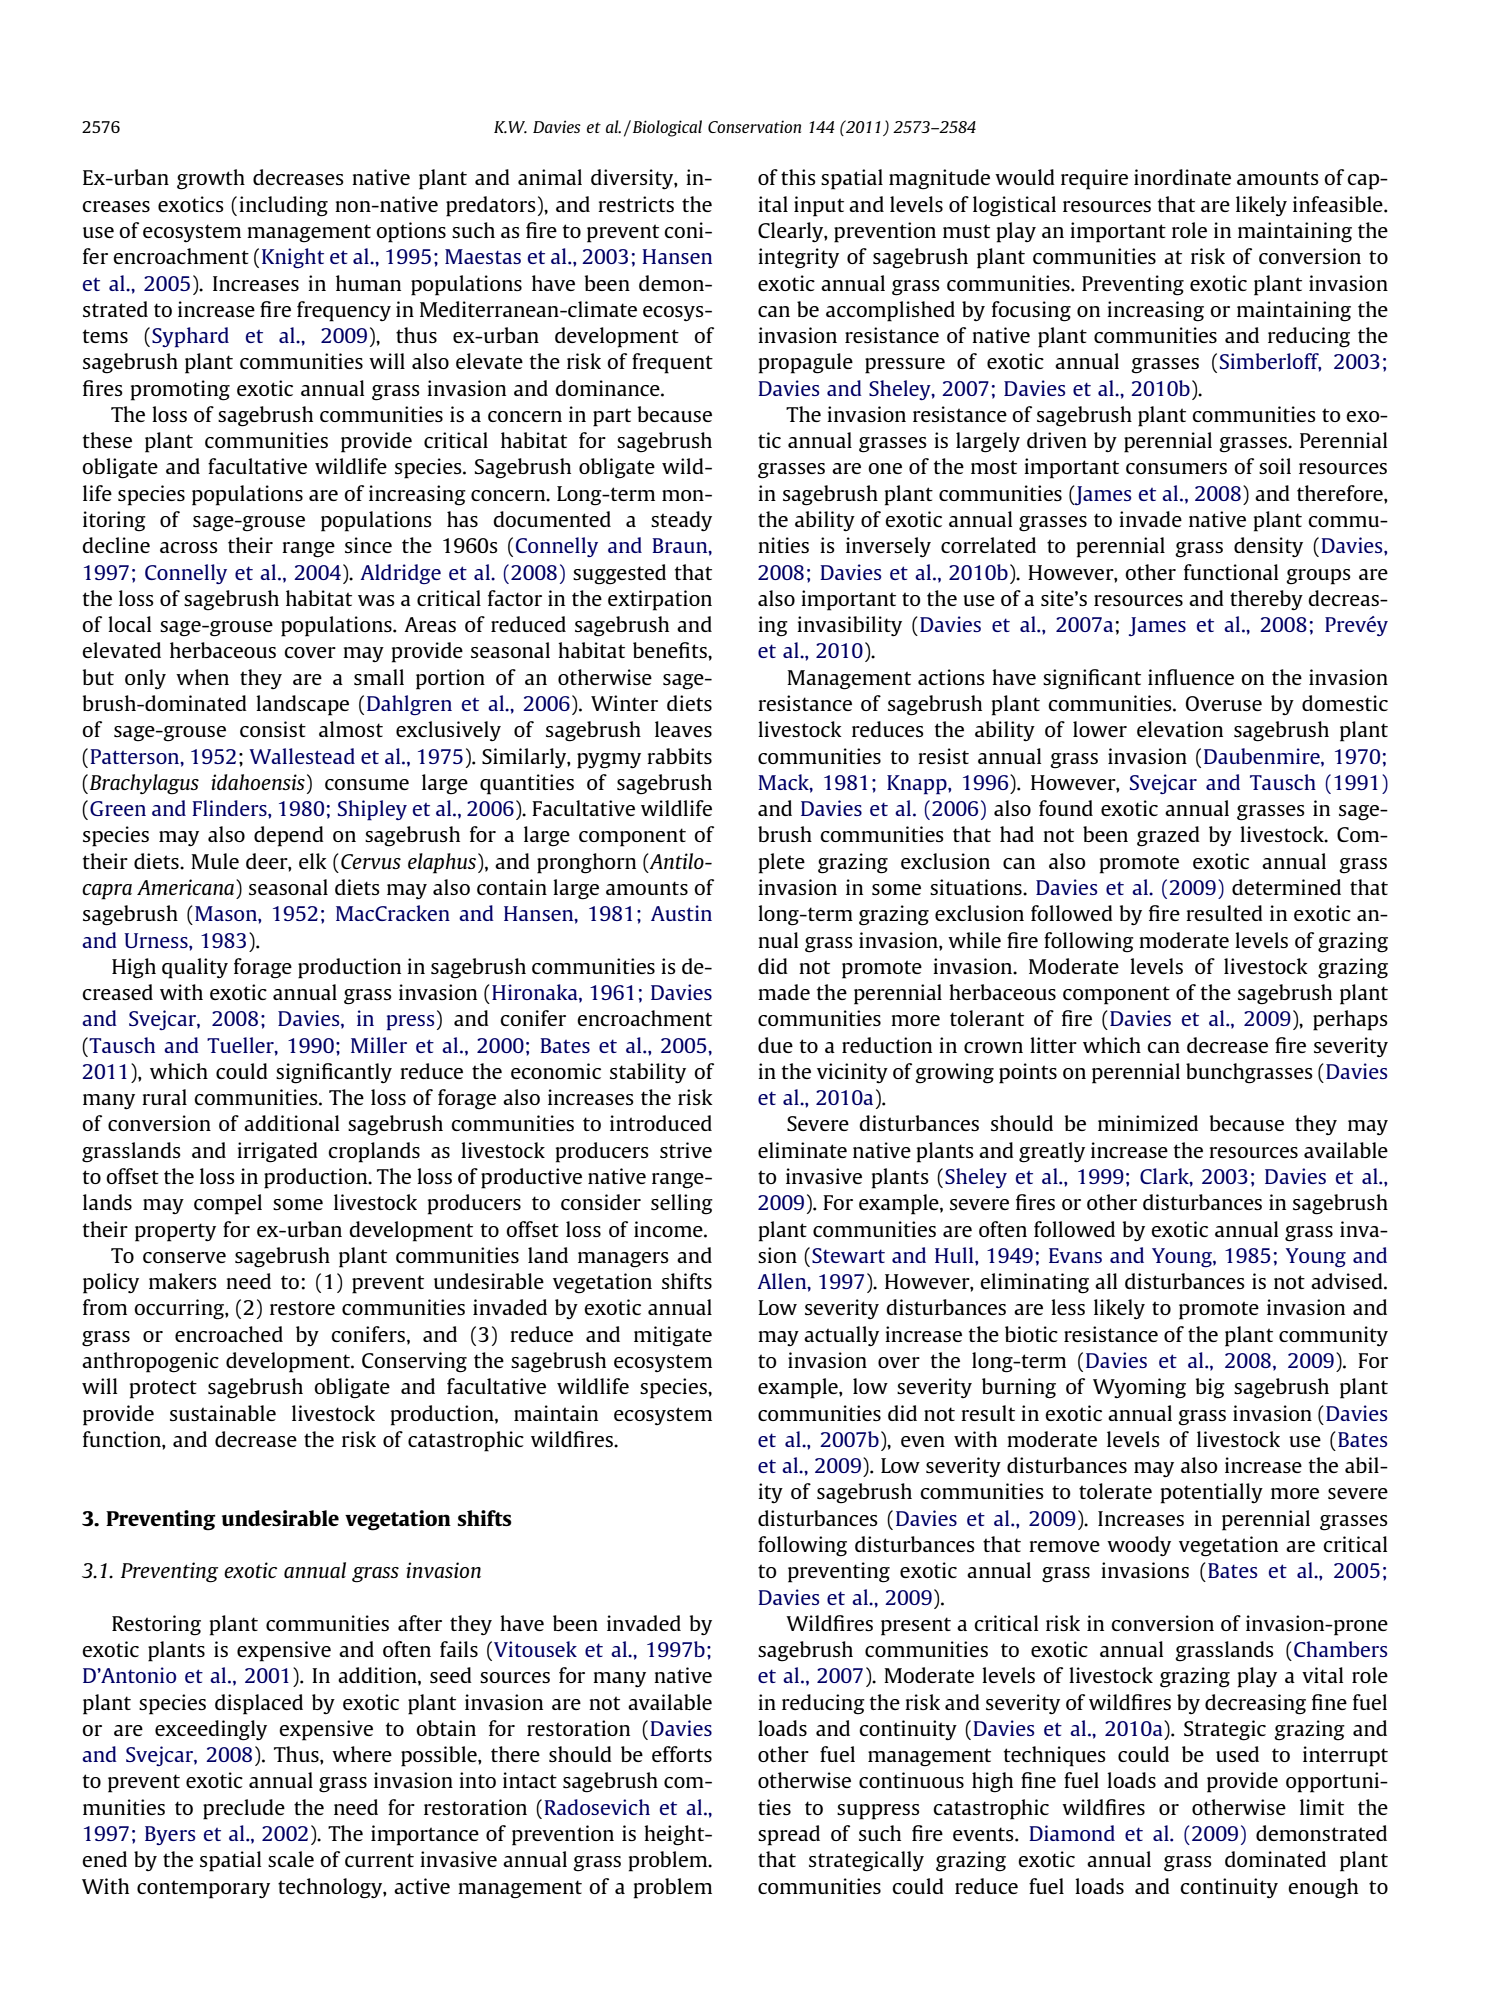  I want to click on this, so click(798, 177).
